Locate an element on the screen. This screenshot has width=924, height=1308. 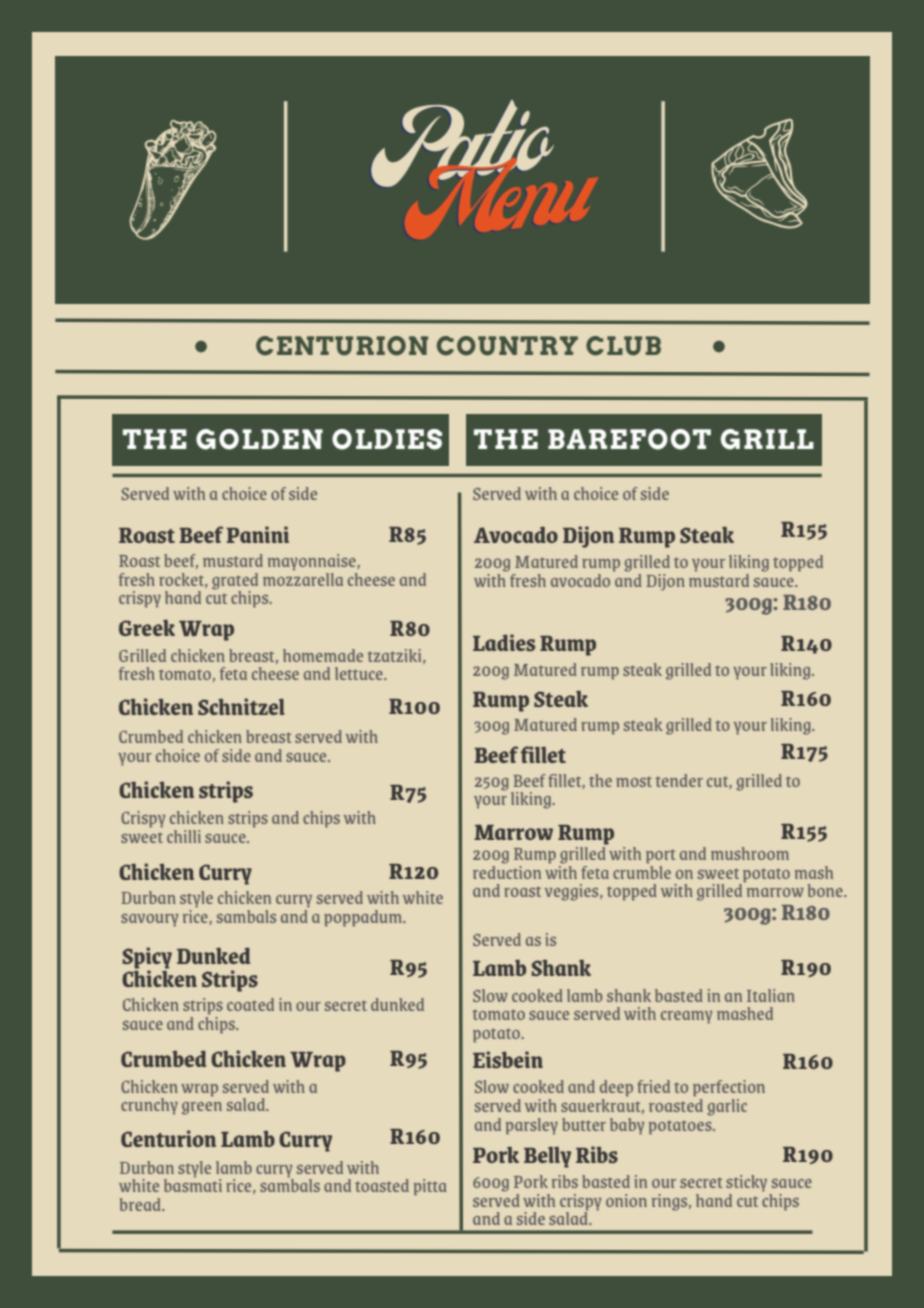
CLUB is located at coordinates (623, 346).
